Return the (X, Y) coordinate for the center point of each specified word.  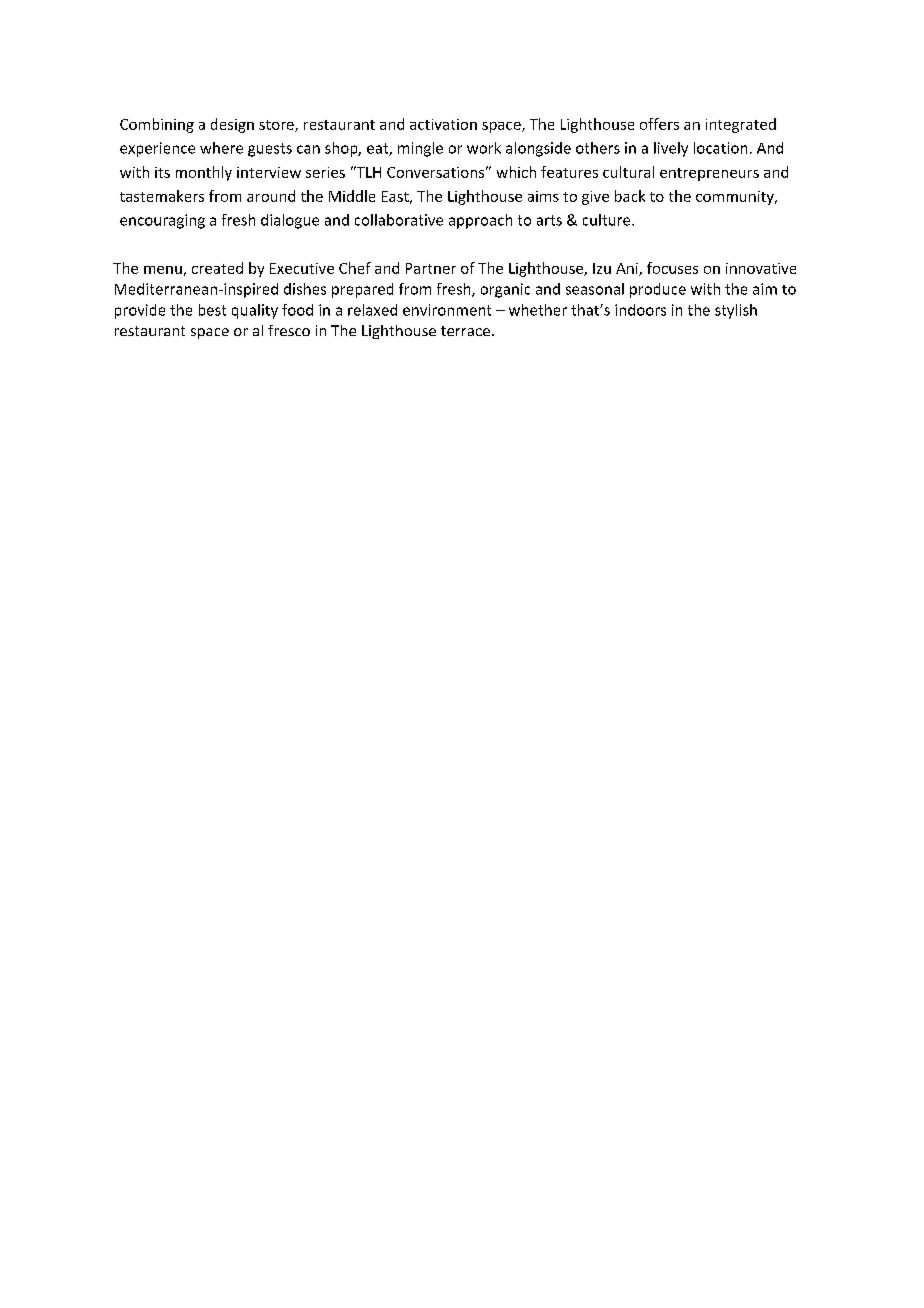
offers (659, 124)
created (217, 268)
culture (608, 220)
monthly (204, 173)
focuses (672, 268)
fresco (289, 330)
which (516, 172)
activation (443, 124)
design (232, 125)
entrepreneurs (709, 174)
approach (480, 221)
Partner (431, 268)
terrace (465, 331)
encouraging (162, 221)
